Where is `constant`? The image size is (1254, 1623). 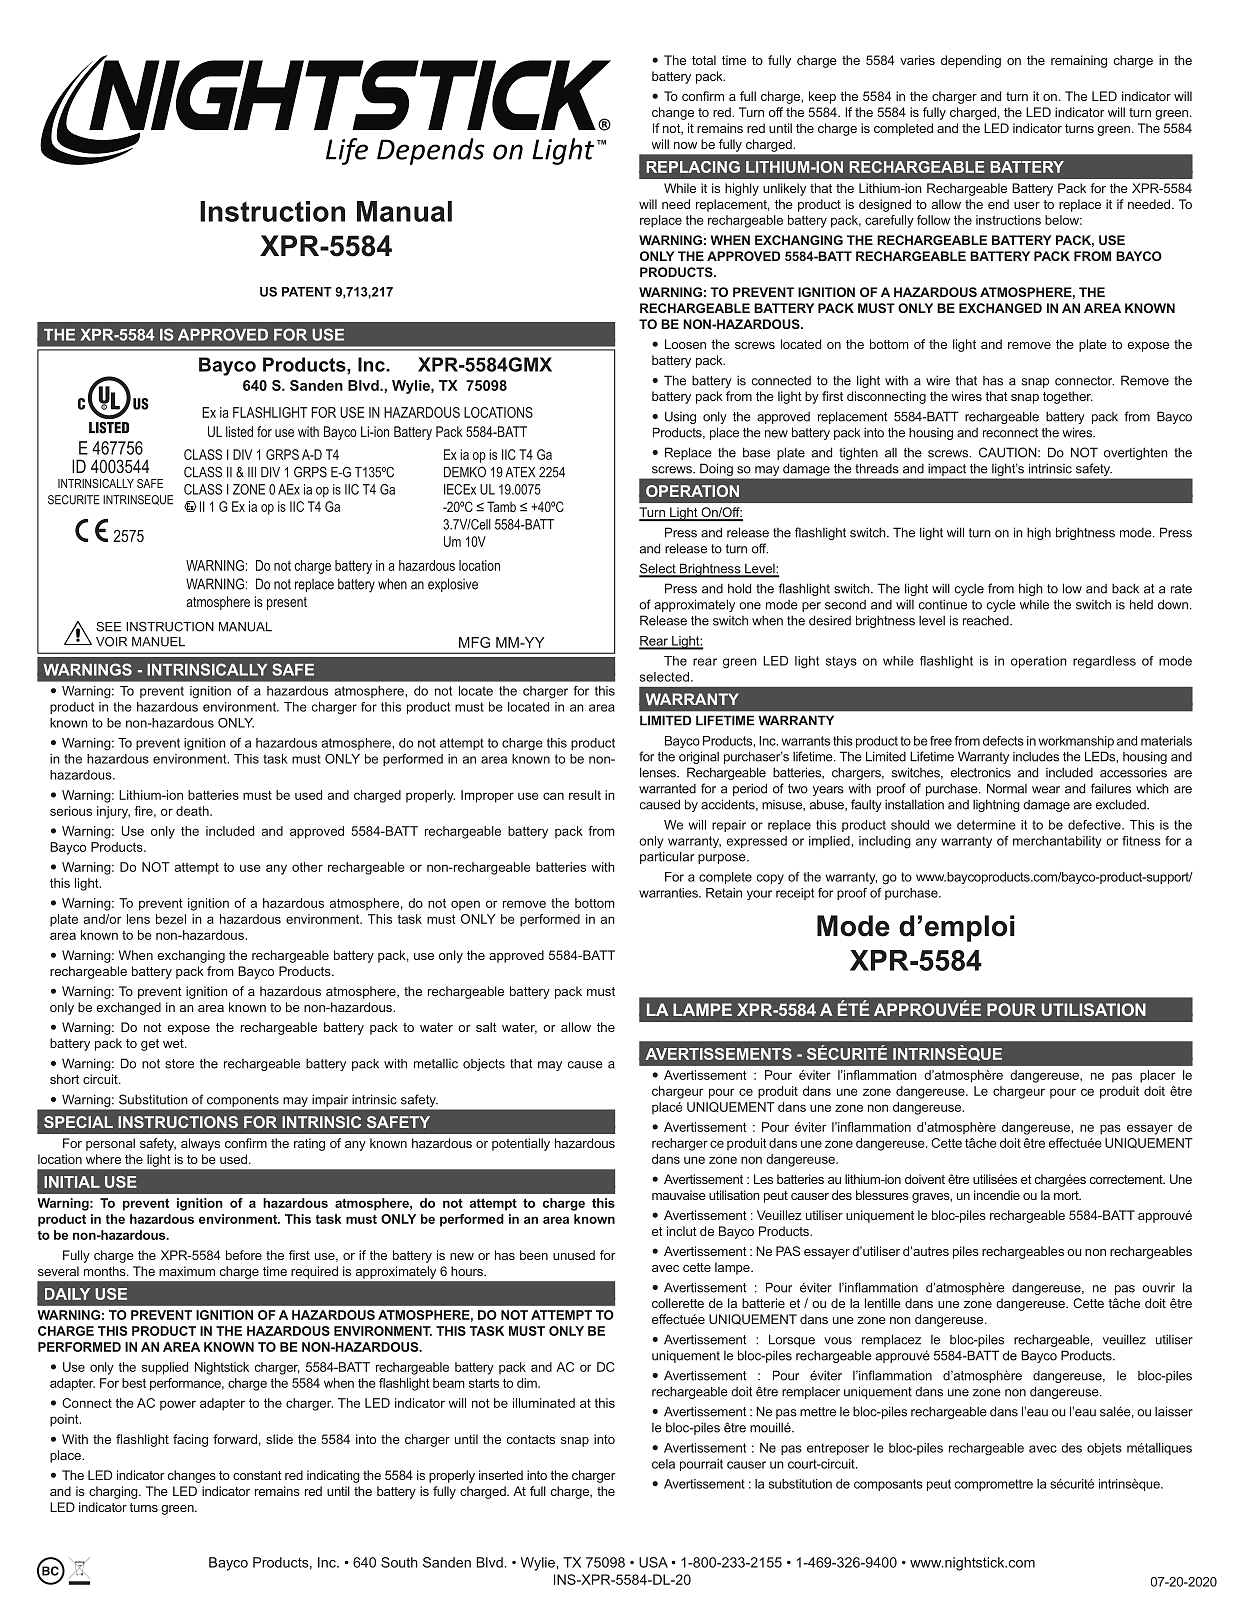
constant is located at coordinates (257, 1475).
